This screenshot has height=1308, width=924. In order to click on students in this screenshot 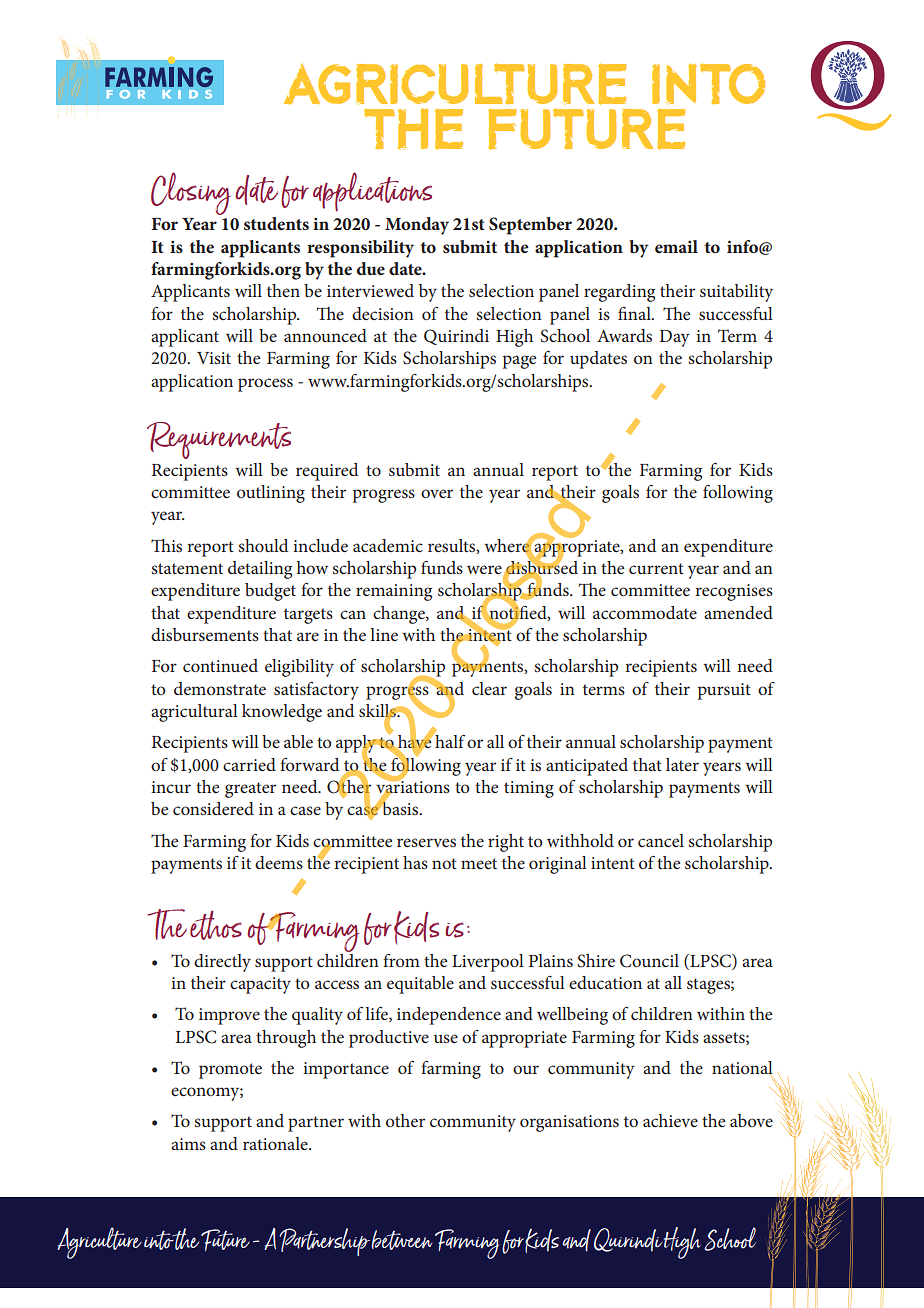, I will do `click(276, 223)`.
